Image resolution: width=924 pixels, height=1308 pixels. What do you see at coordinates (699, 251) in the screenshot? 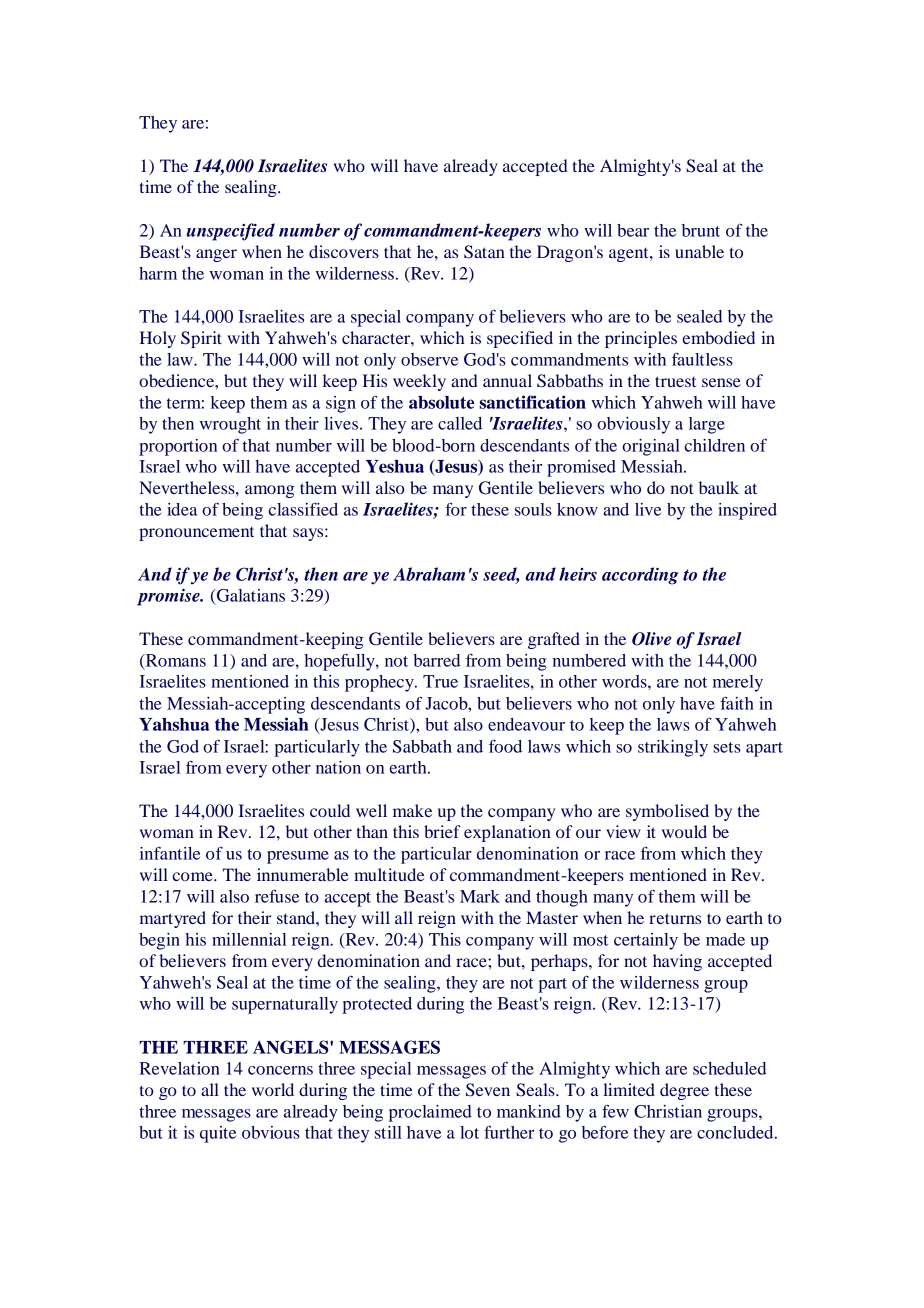
I see `unable` at bounding box center [699, 251].
